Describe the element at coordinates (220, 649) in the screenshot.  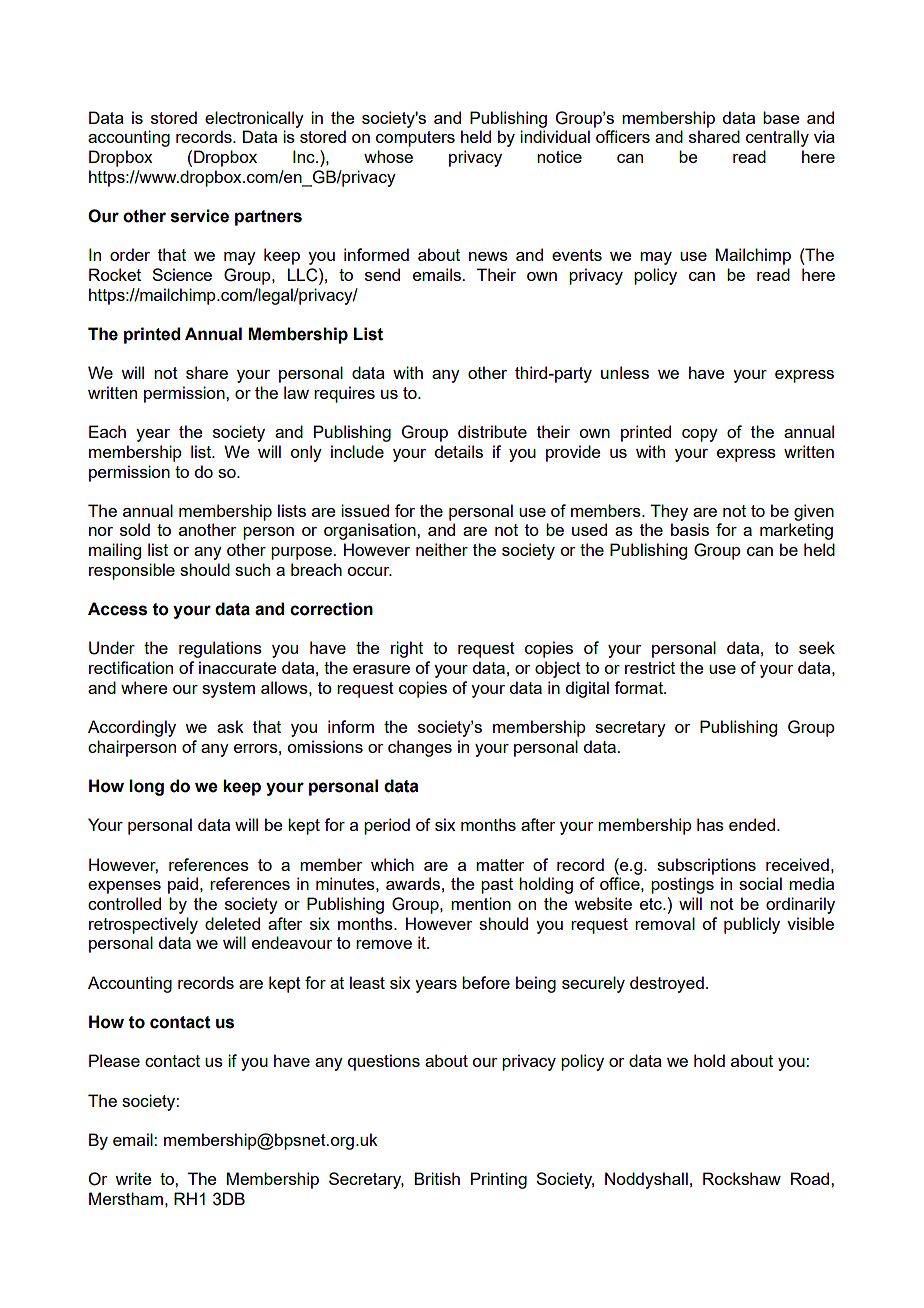
I see `regulations` at that location.
